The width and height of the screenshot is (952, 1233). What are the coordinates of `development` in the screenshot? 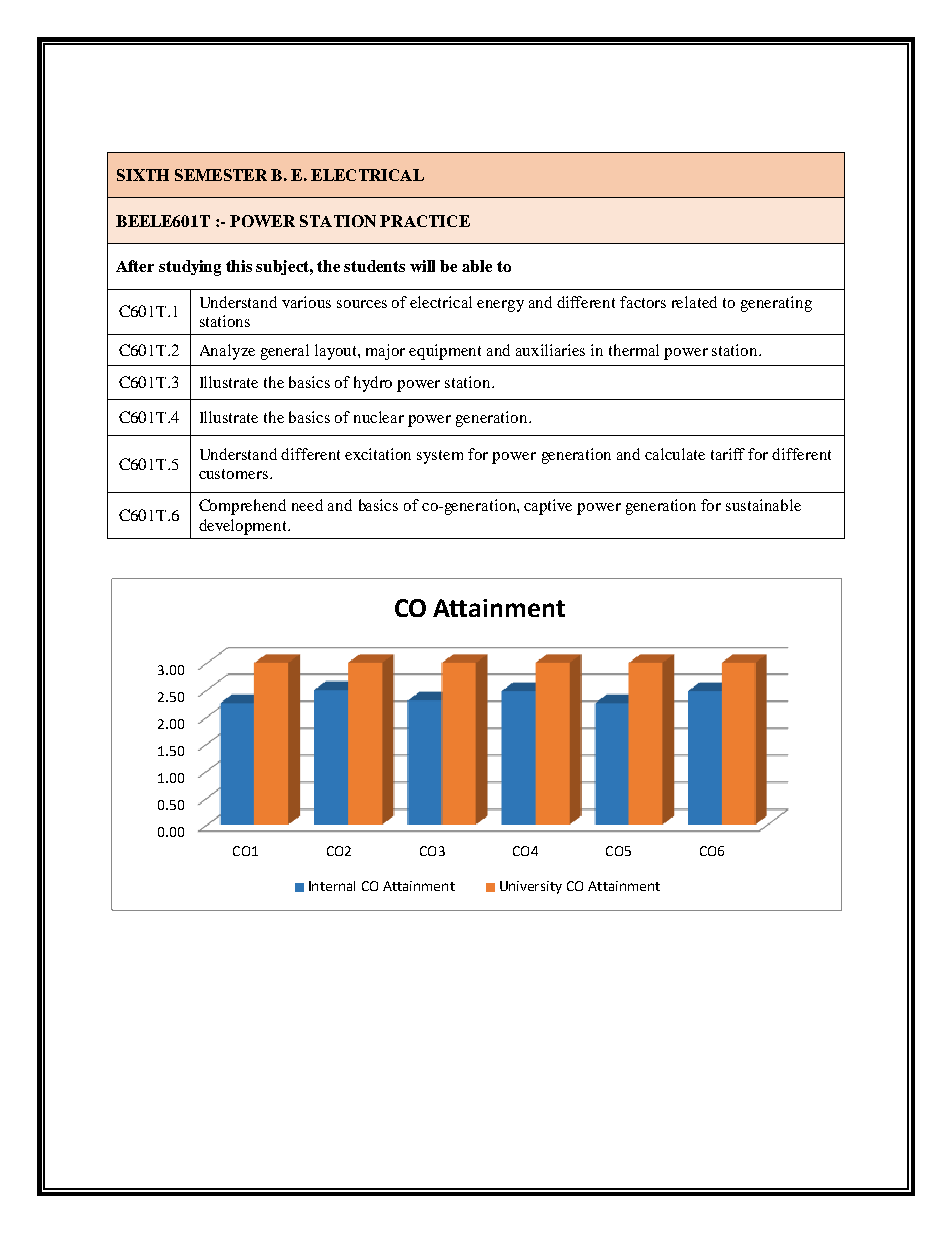 It's located at (244, 527).
